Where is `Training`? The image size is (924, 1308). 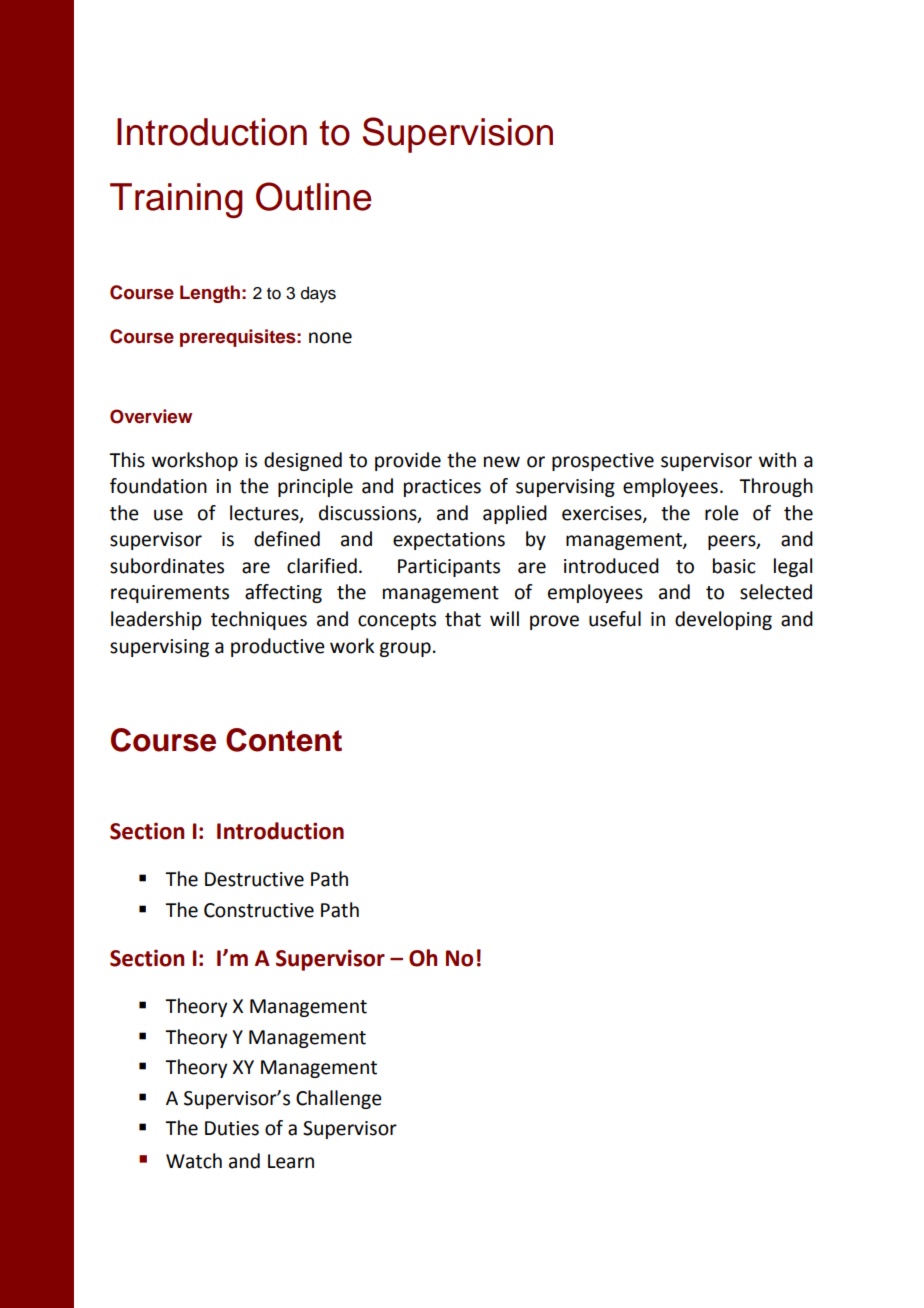 Training is located at coordinates (176, 200).
